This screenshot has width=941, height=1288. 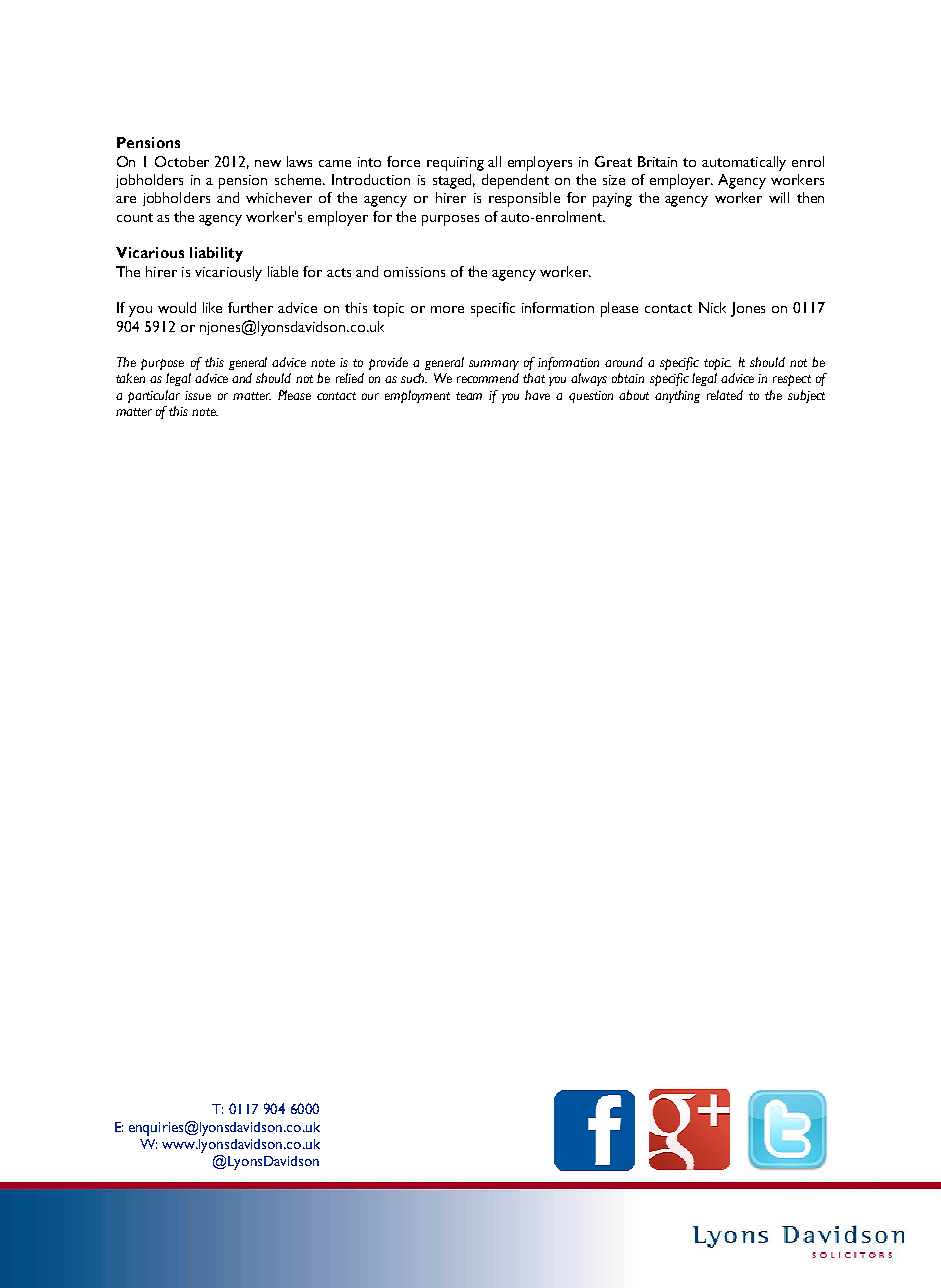 I want to click on omissions, so click(x=414, y=272).
